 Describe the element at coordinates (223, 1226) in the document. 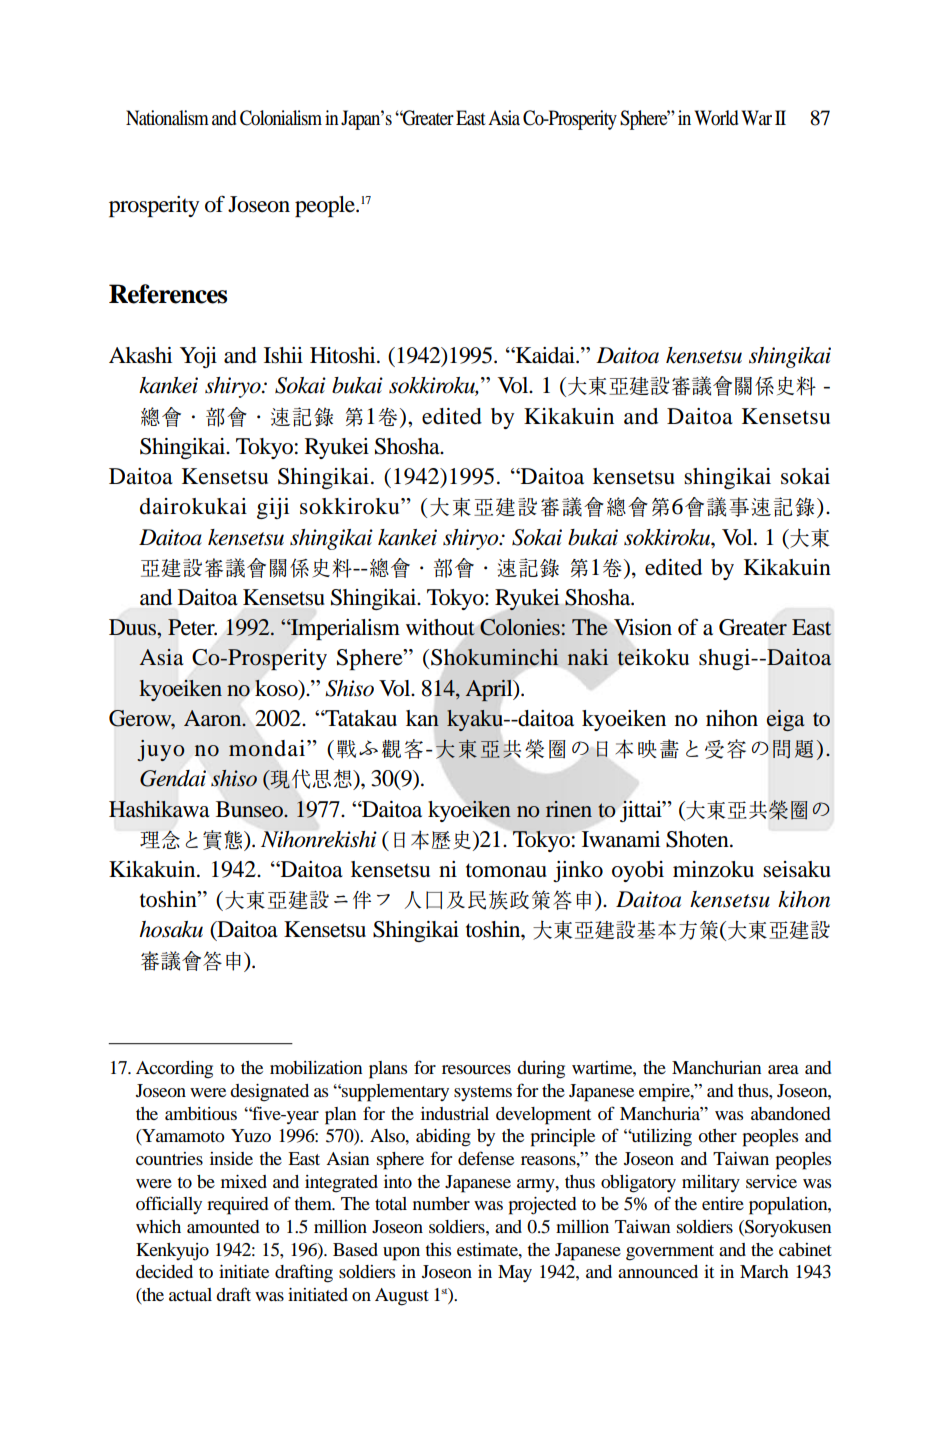

I see `amounted` at that location.
